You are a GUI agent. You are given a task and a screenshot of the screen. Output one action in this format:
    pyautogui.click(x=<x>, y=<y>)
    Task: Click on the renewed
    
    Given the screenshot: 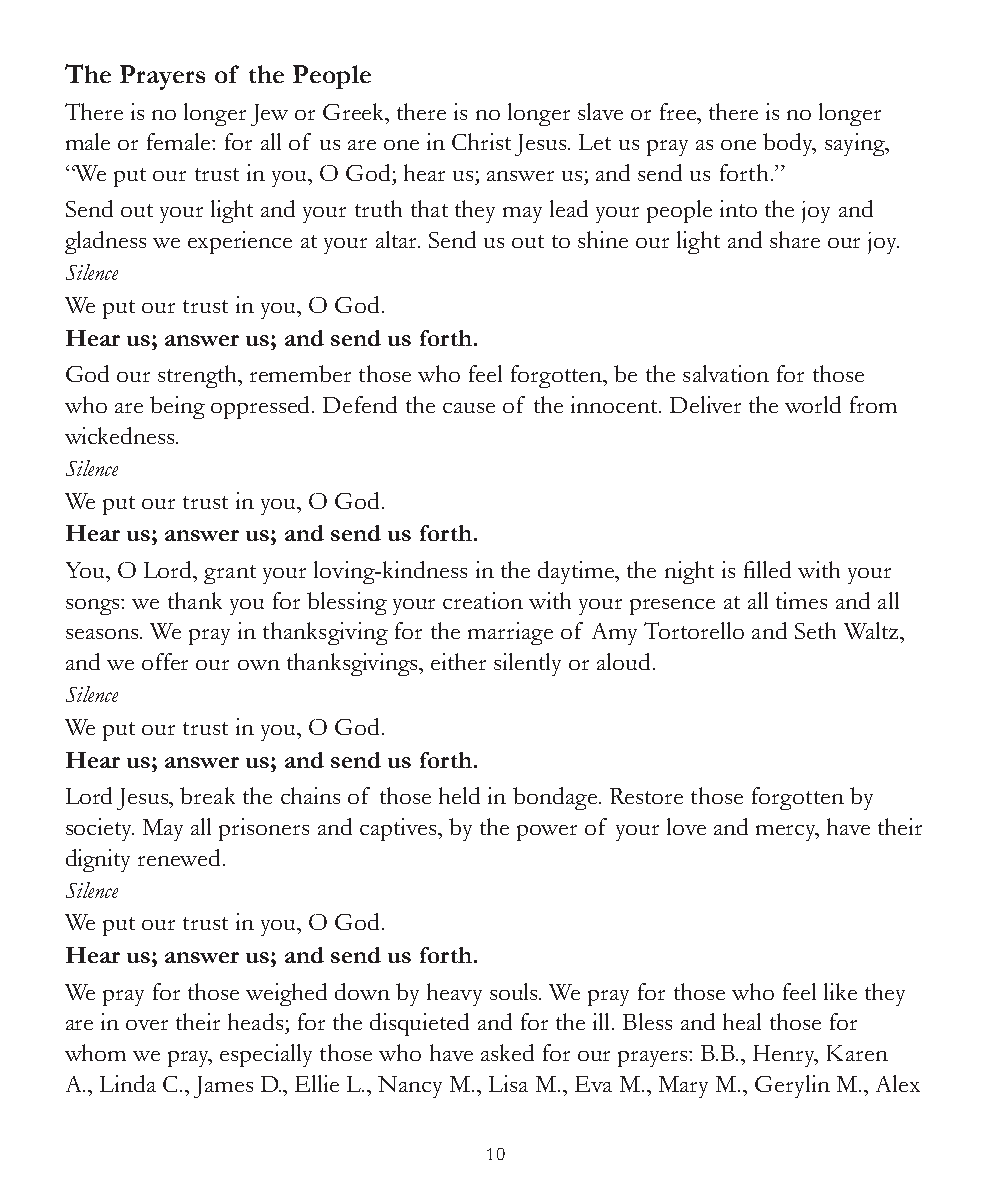 What is the action you would take?
    pyautogui.click(x=181, y=857)
